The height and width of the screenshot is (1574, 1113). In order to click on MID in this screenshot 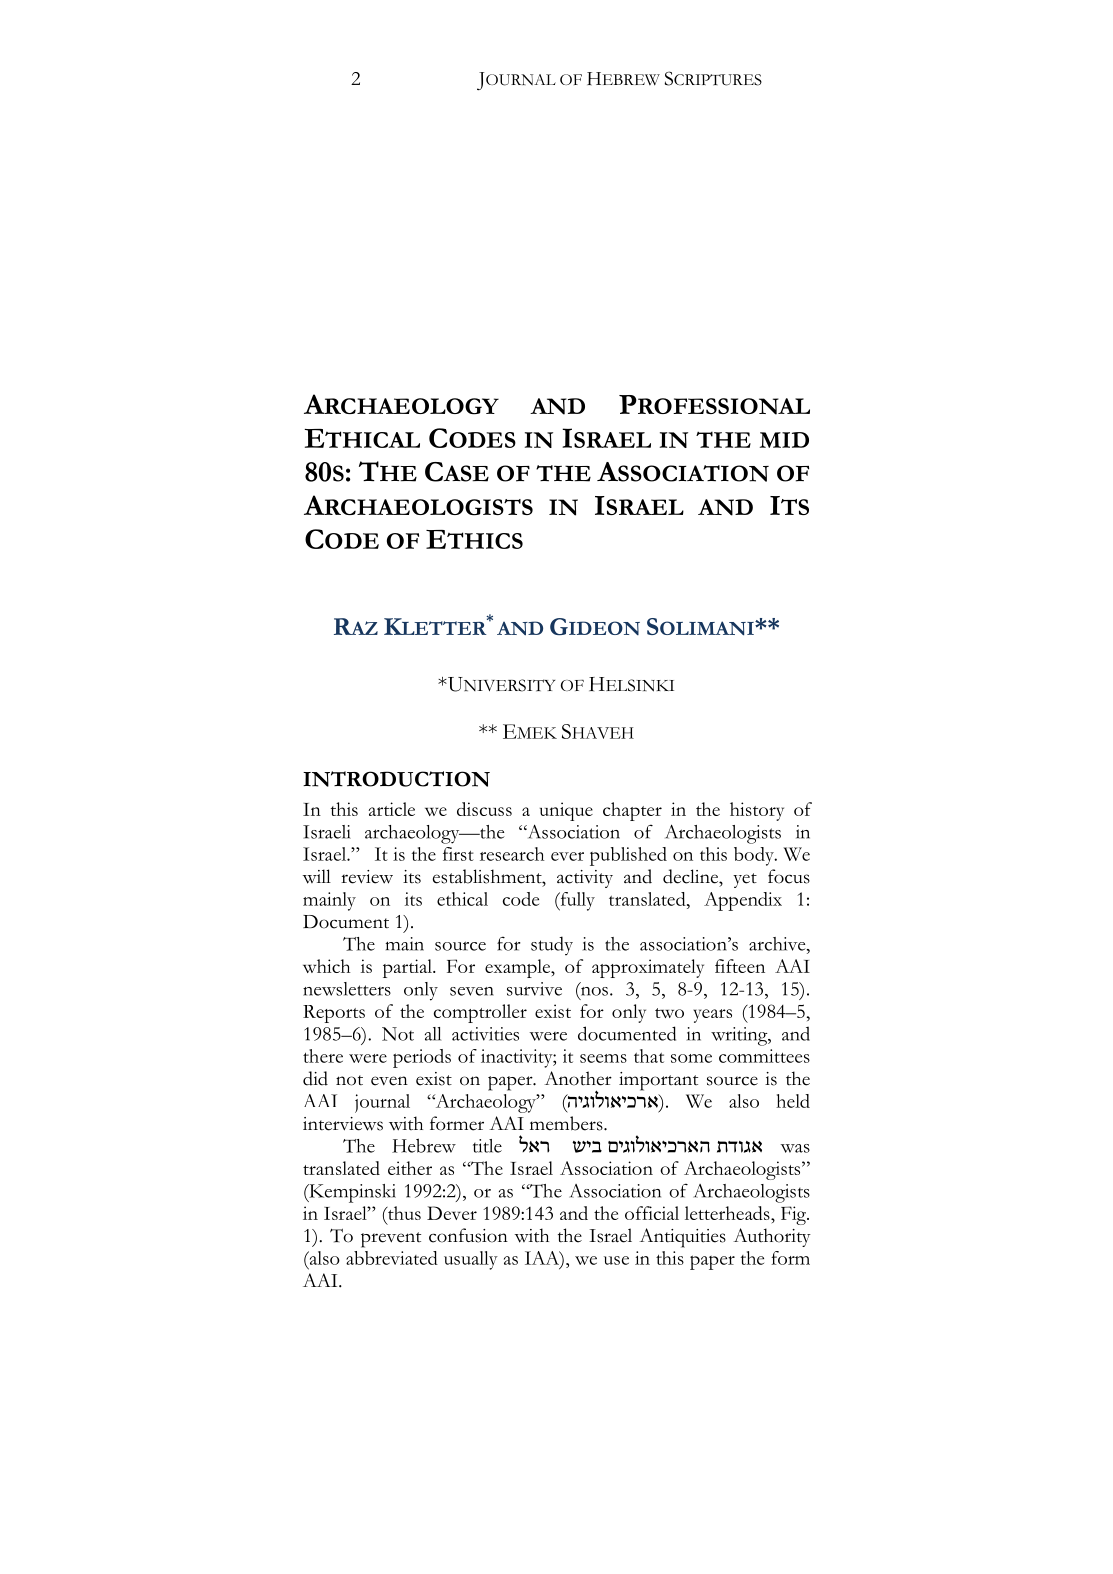, I will do `click(784, 440)`.
